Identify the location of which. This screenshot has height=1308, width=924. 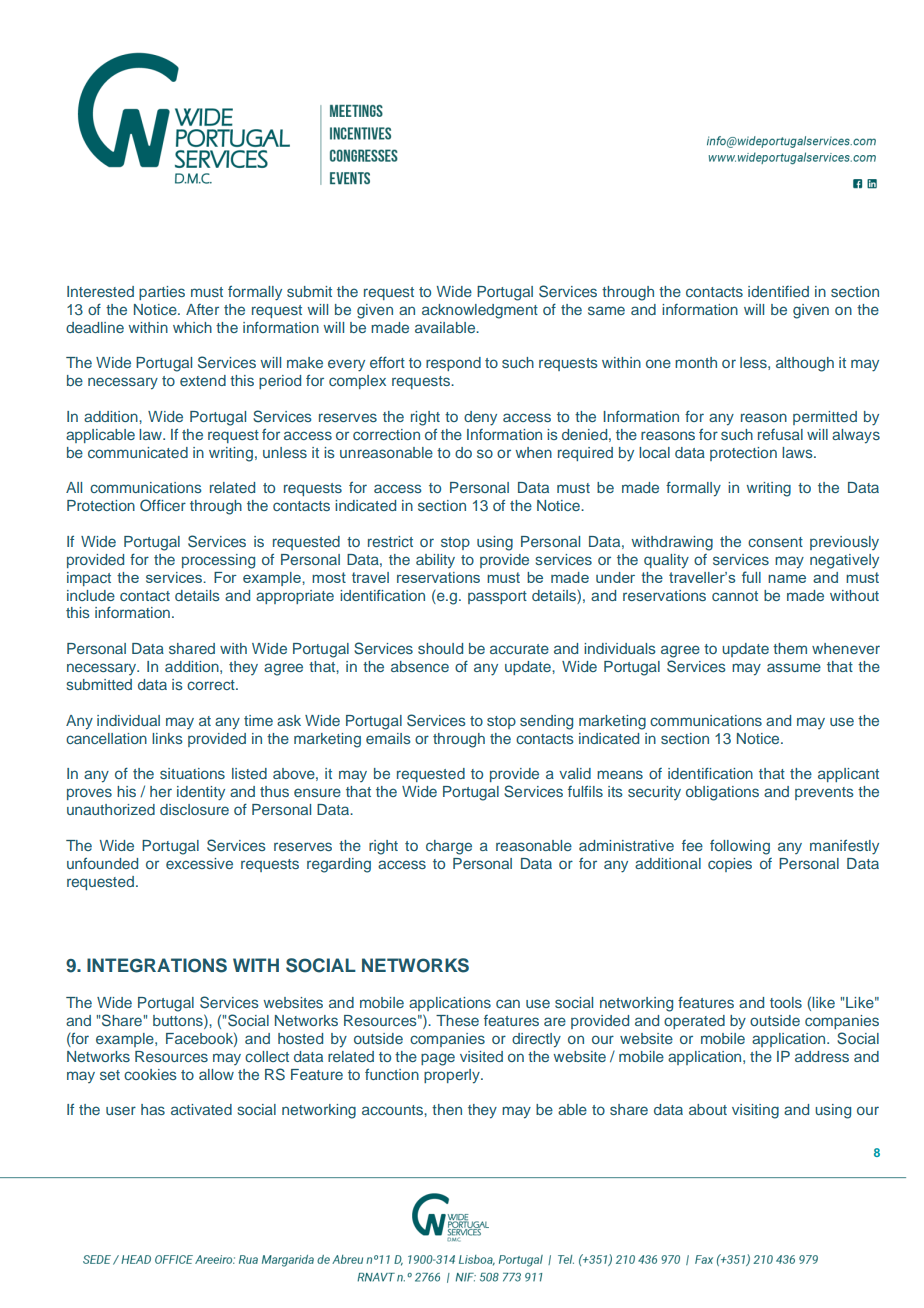
(192, 327).
